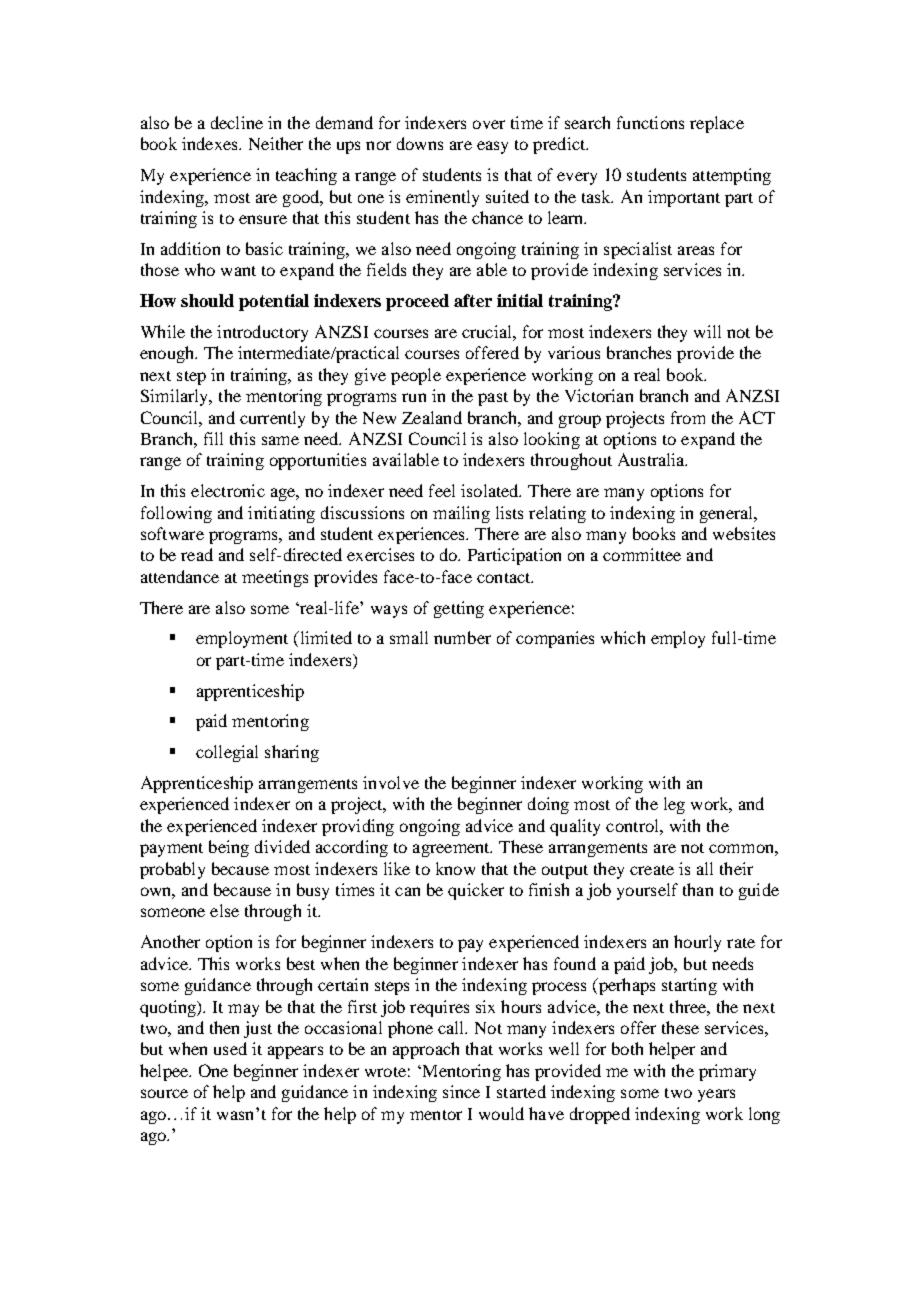  What do you see at coordinates (717, 124) in the page?
I see `replace` at bounding box center [717, 124].
